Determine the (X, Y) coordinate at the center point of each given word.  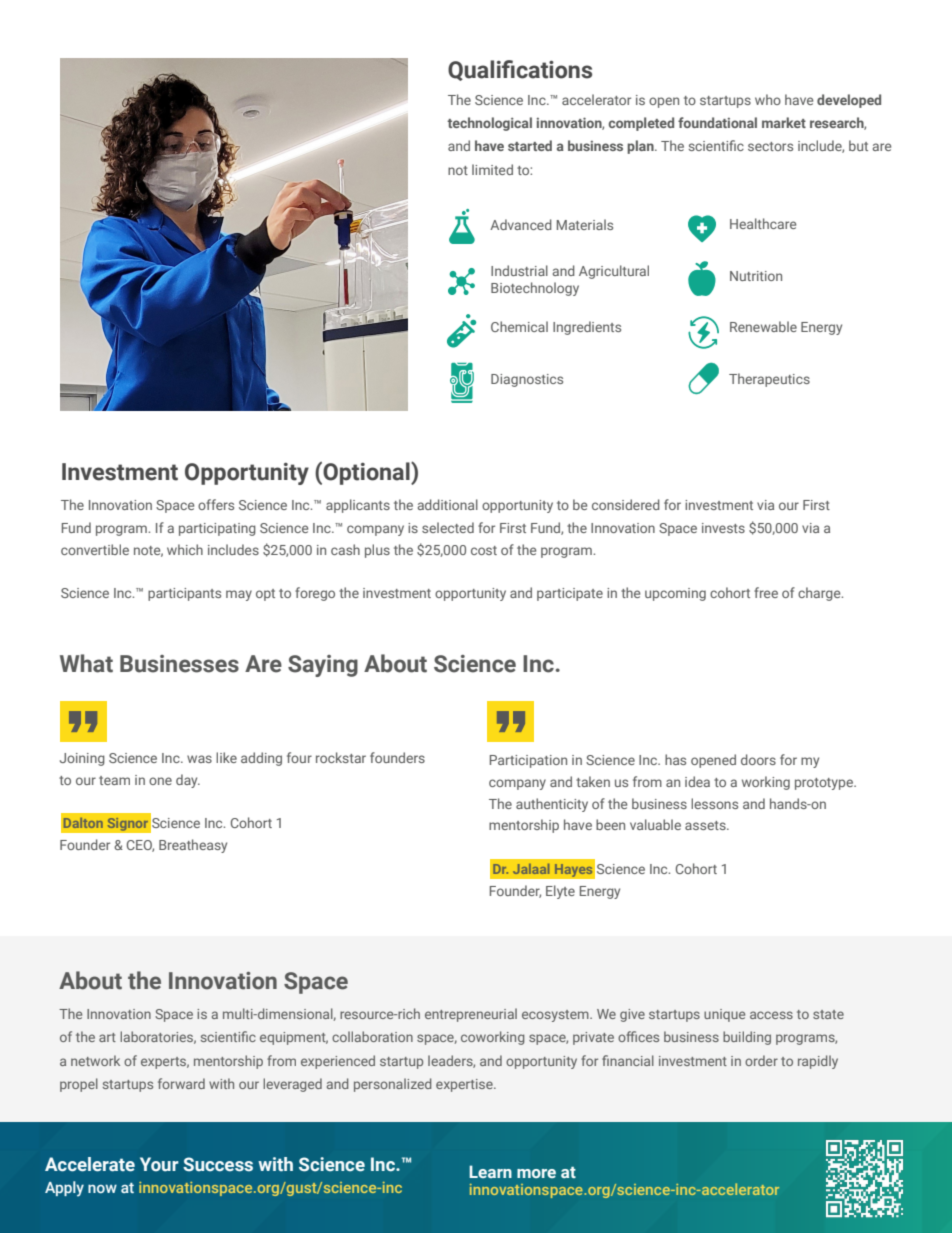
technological (489, 124)
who (768, 99)
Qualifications (520, 70)
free (766, 592)
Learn (490, 1171)
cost (484, 550)
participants (184, 594)
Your (159, 1164)
